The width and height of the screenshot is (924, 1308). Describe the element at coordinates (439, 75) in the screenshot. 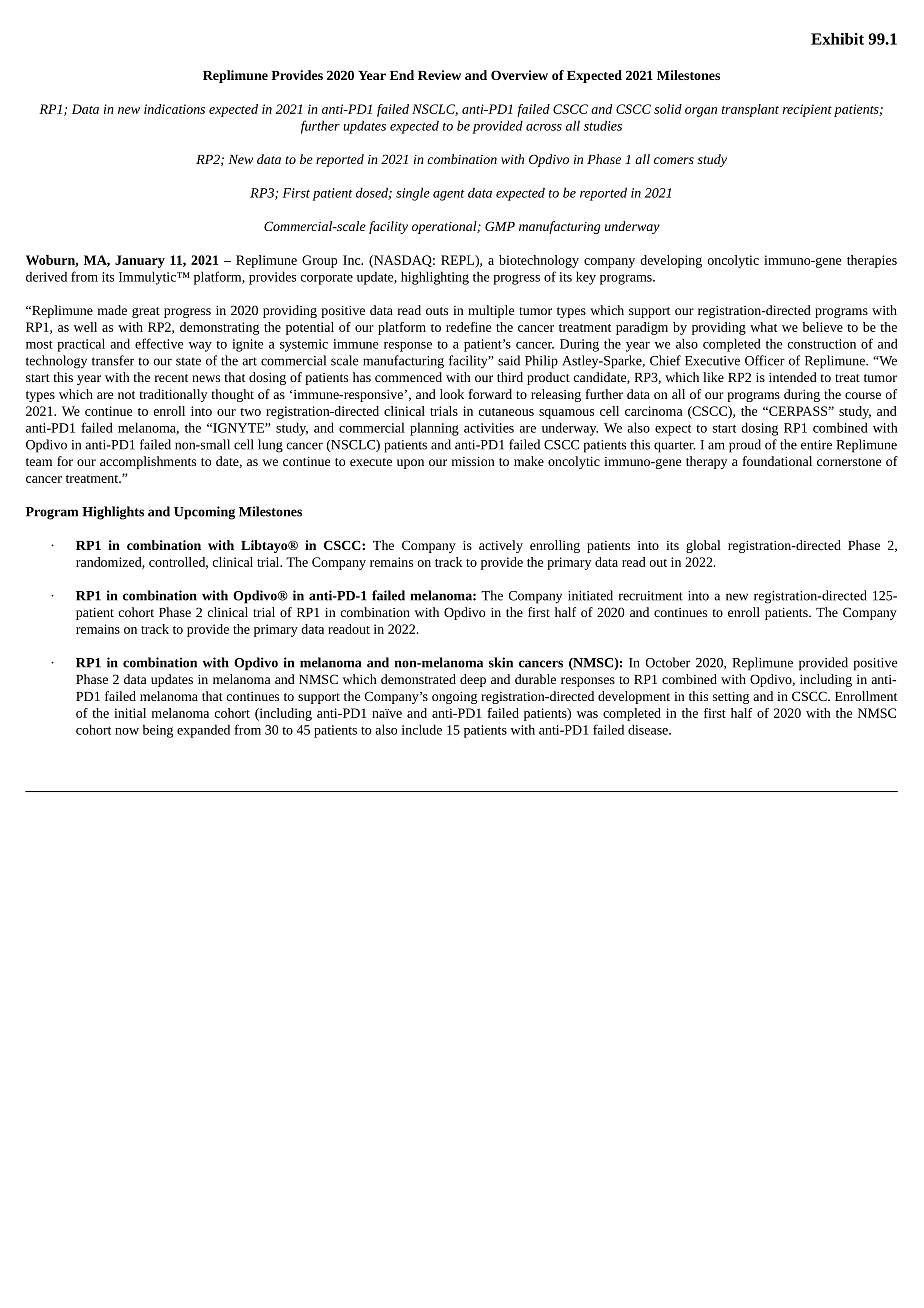

I see `Review` at that location.
